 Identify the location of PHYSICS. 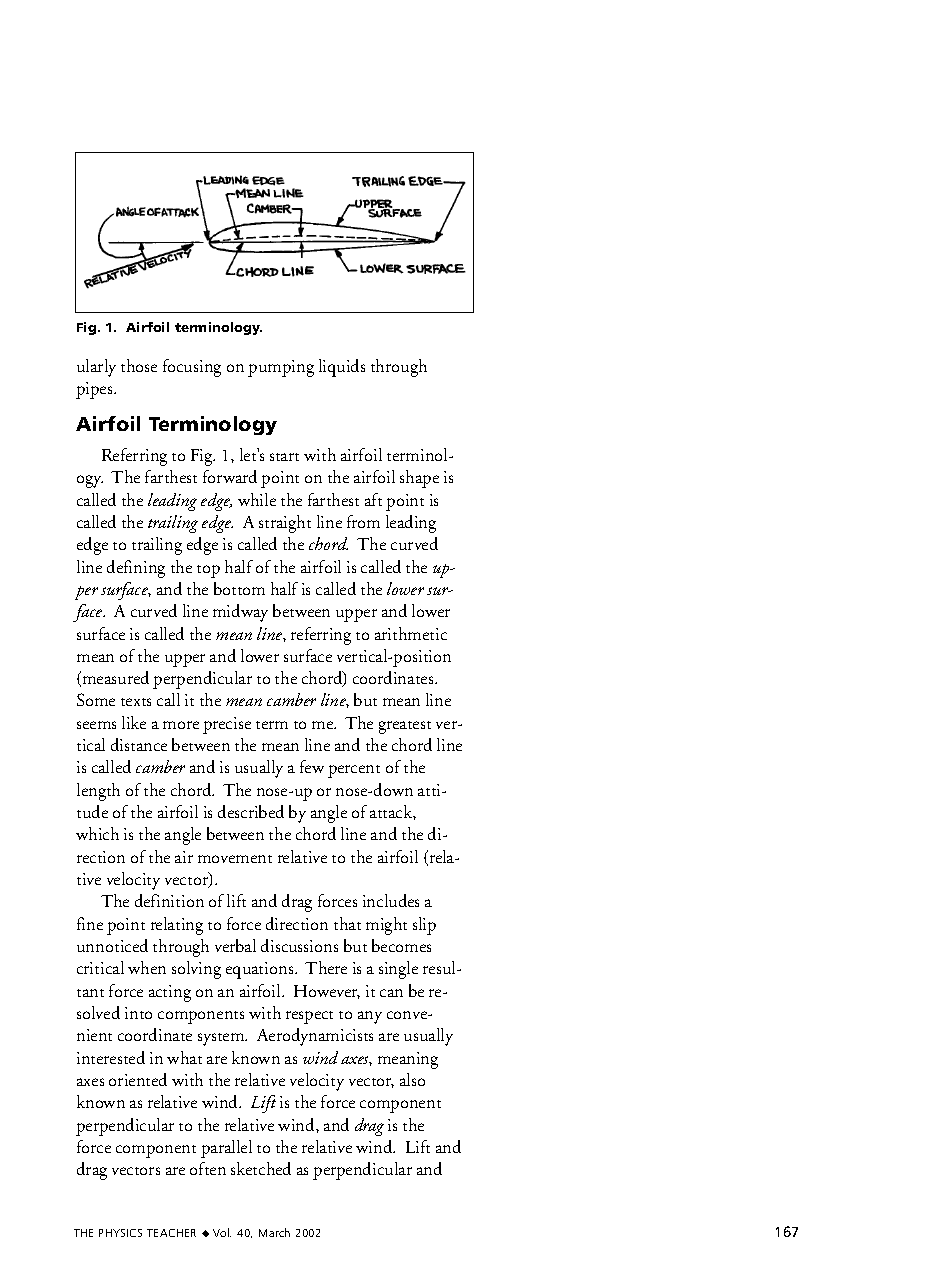
(120, 1233).
